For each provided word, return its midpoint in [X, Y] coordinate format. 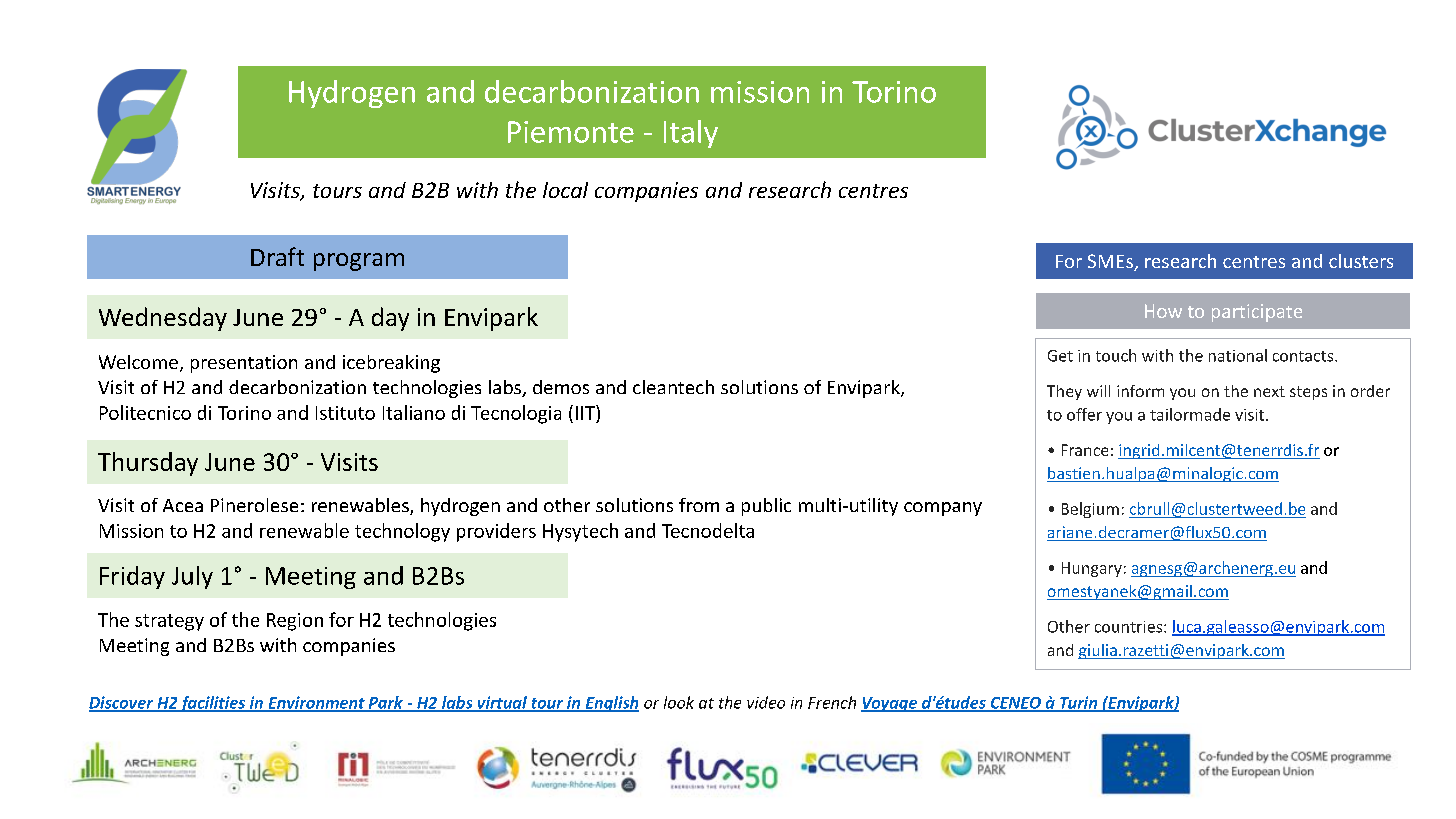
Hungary [1092, 569]
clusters [1361, 261]
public [766, 507]
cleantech [673, 387]
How [1163, 311]
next [1269, 391]
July [192, 577]
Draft [277, 256]
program [359, 262]
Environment [316, 703]
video [766, 702]
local [565, 190]
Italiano [414, 412]
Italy [691, 134]
